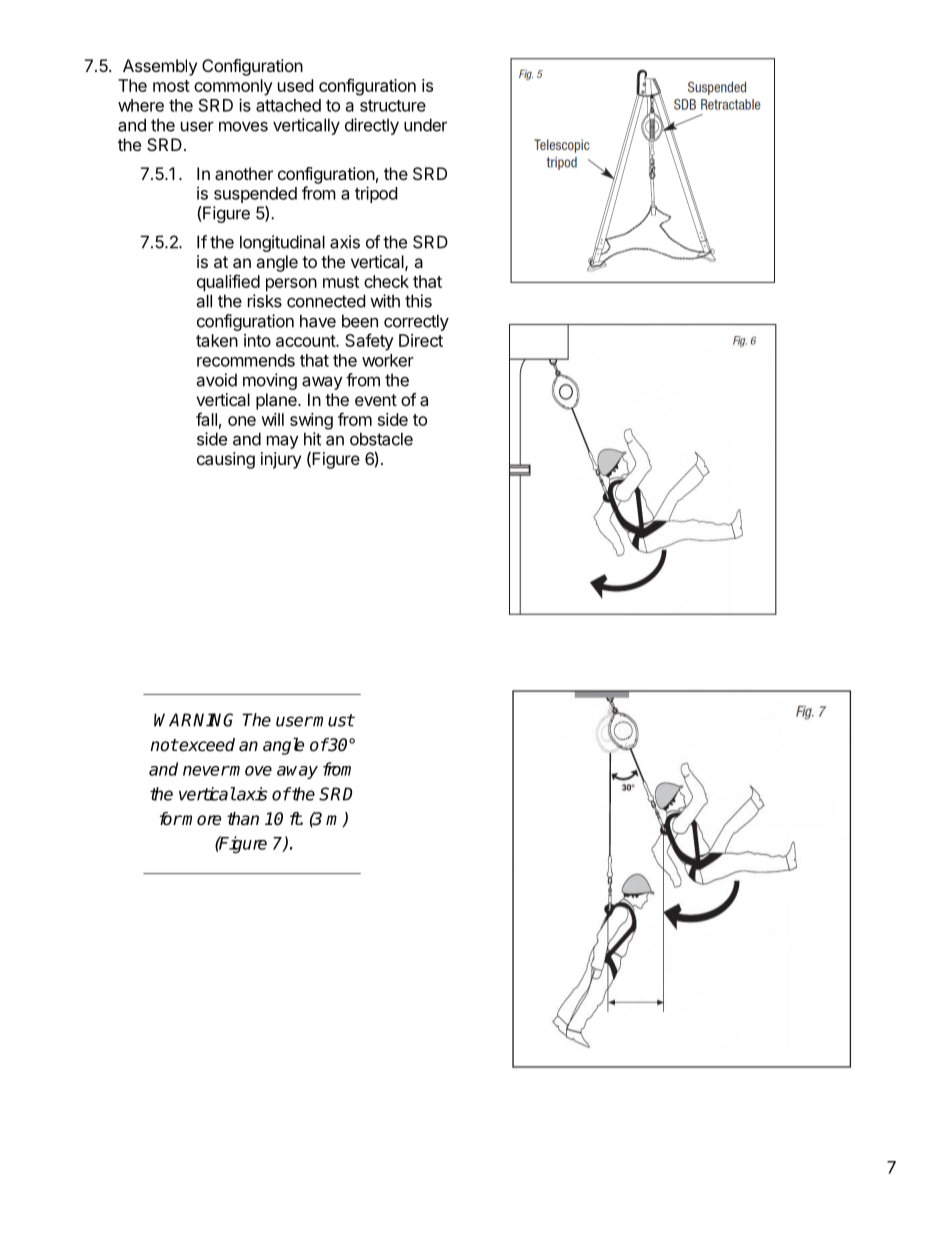  Describe the element at coordinates (206, 745) in the image. I see `exceed` at that location.
